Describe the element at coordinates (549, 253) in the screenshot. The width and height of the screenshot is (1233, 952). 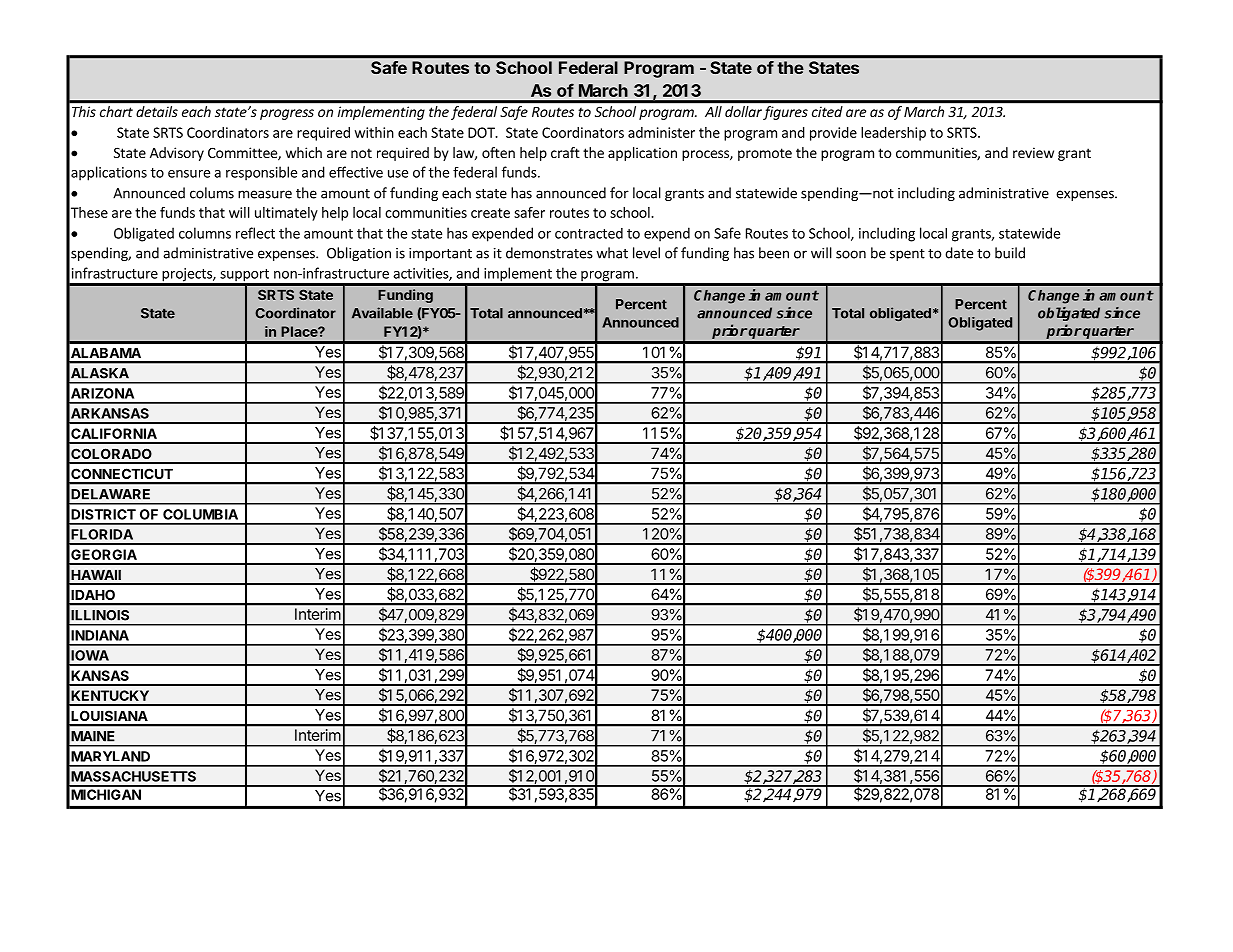
I see `demonstrates` at that location.
